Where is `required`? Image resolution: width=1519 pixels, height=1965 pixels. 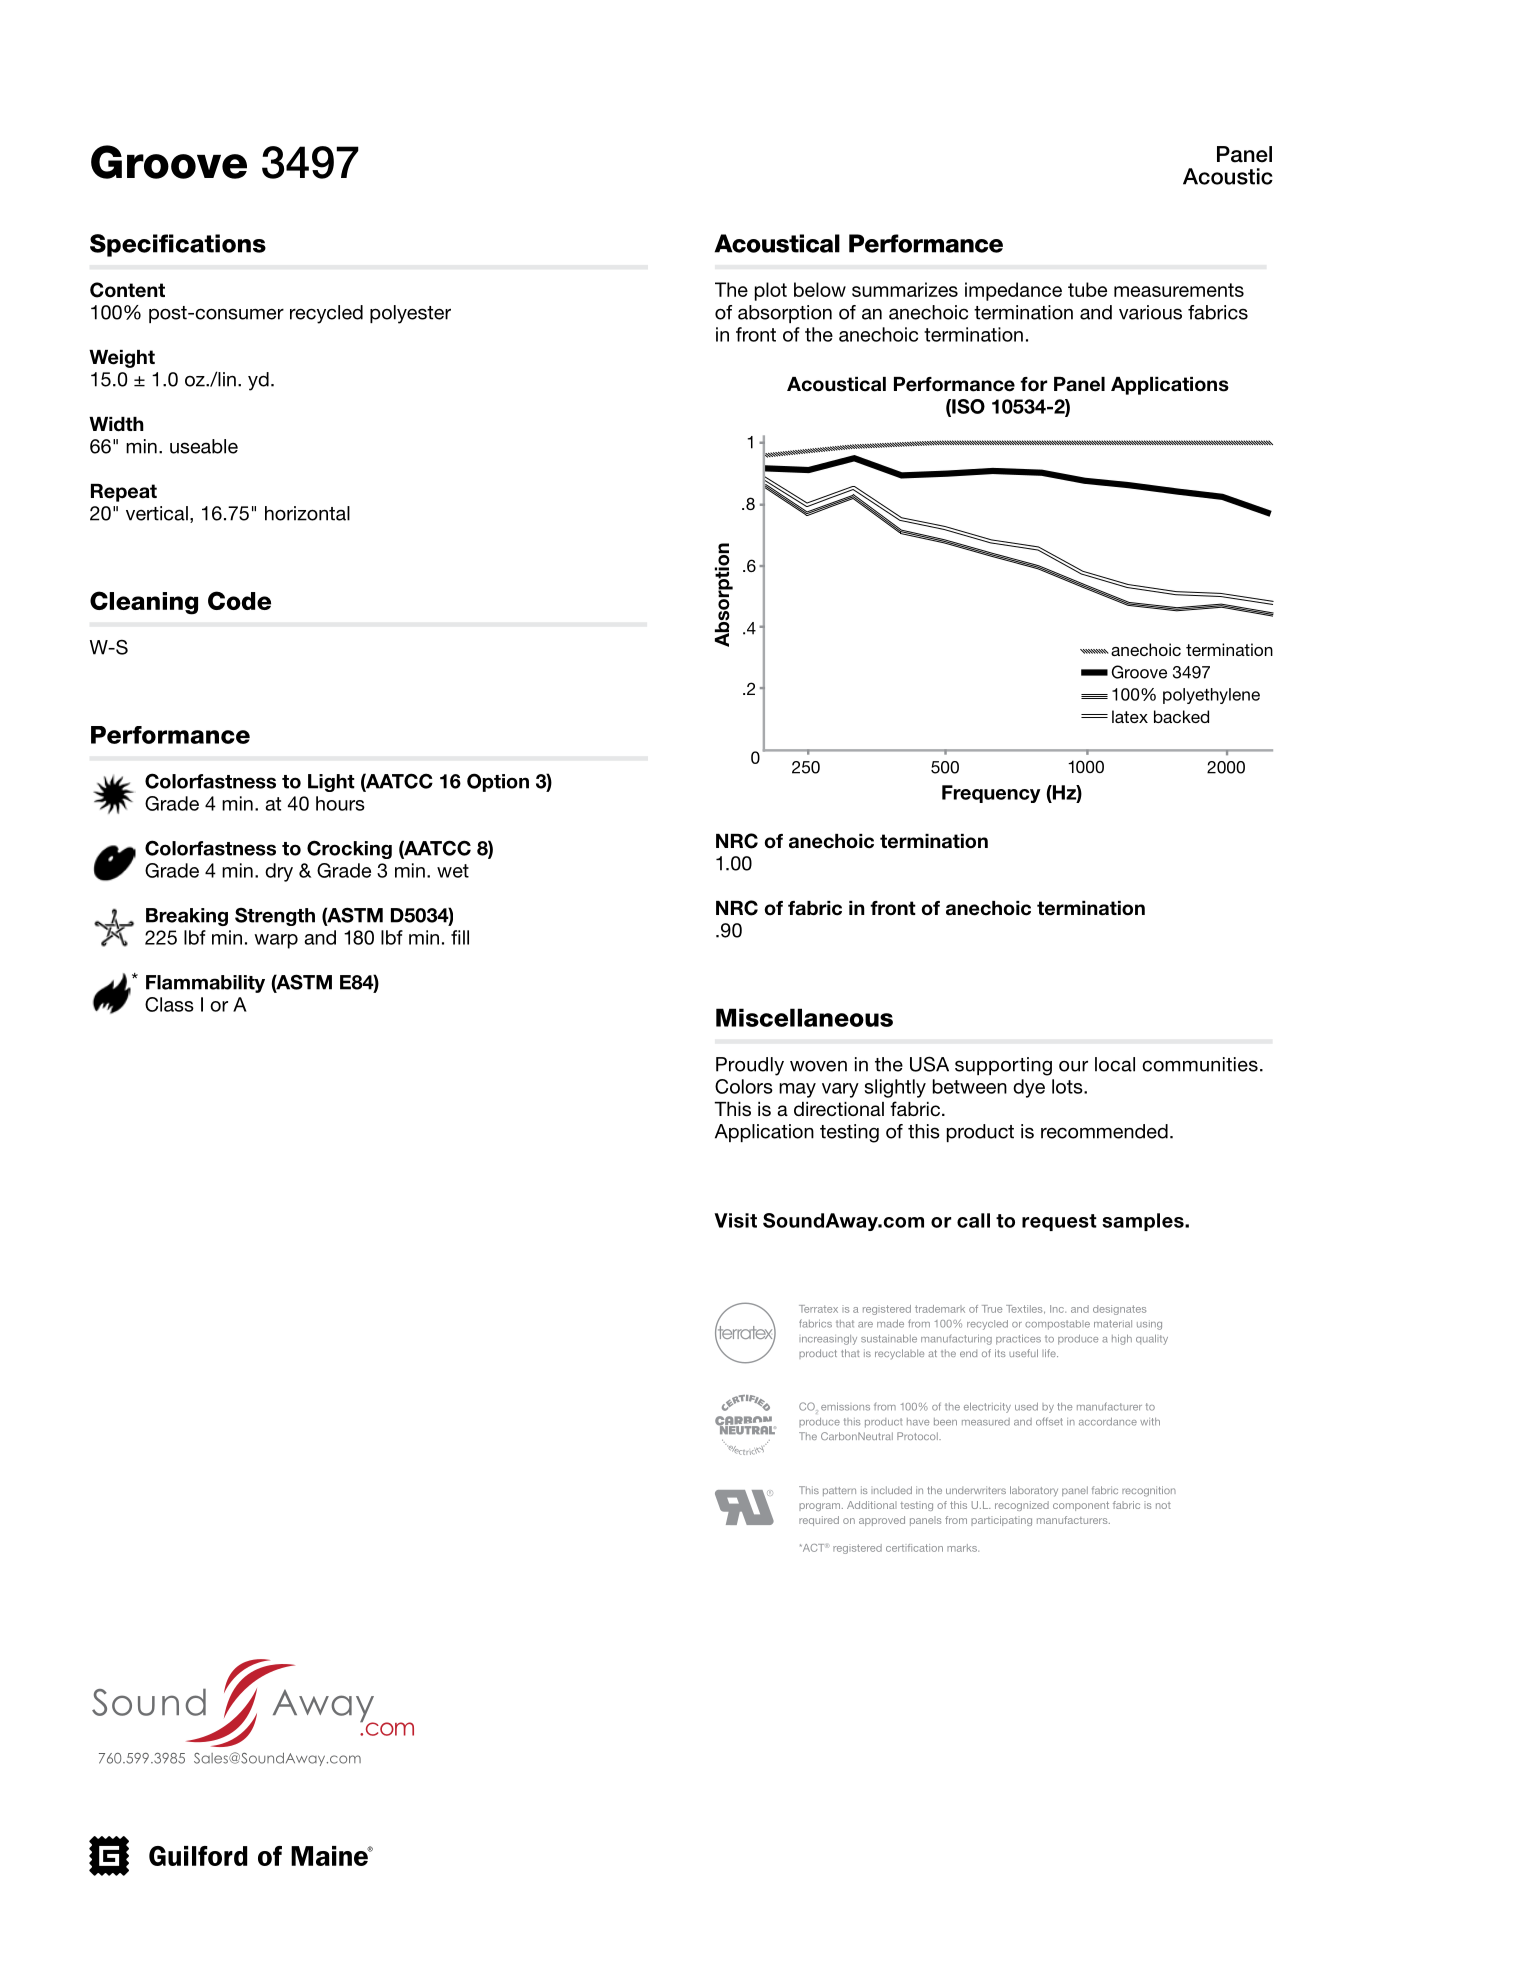 required is located at coordinates (819, 1521).
